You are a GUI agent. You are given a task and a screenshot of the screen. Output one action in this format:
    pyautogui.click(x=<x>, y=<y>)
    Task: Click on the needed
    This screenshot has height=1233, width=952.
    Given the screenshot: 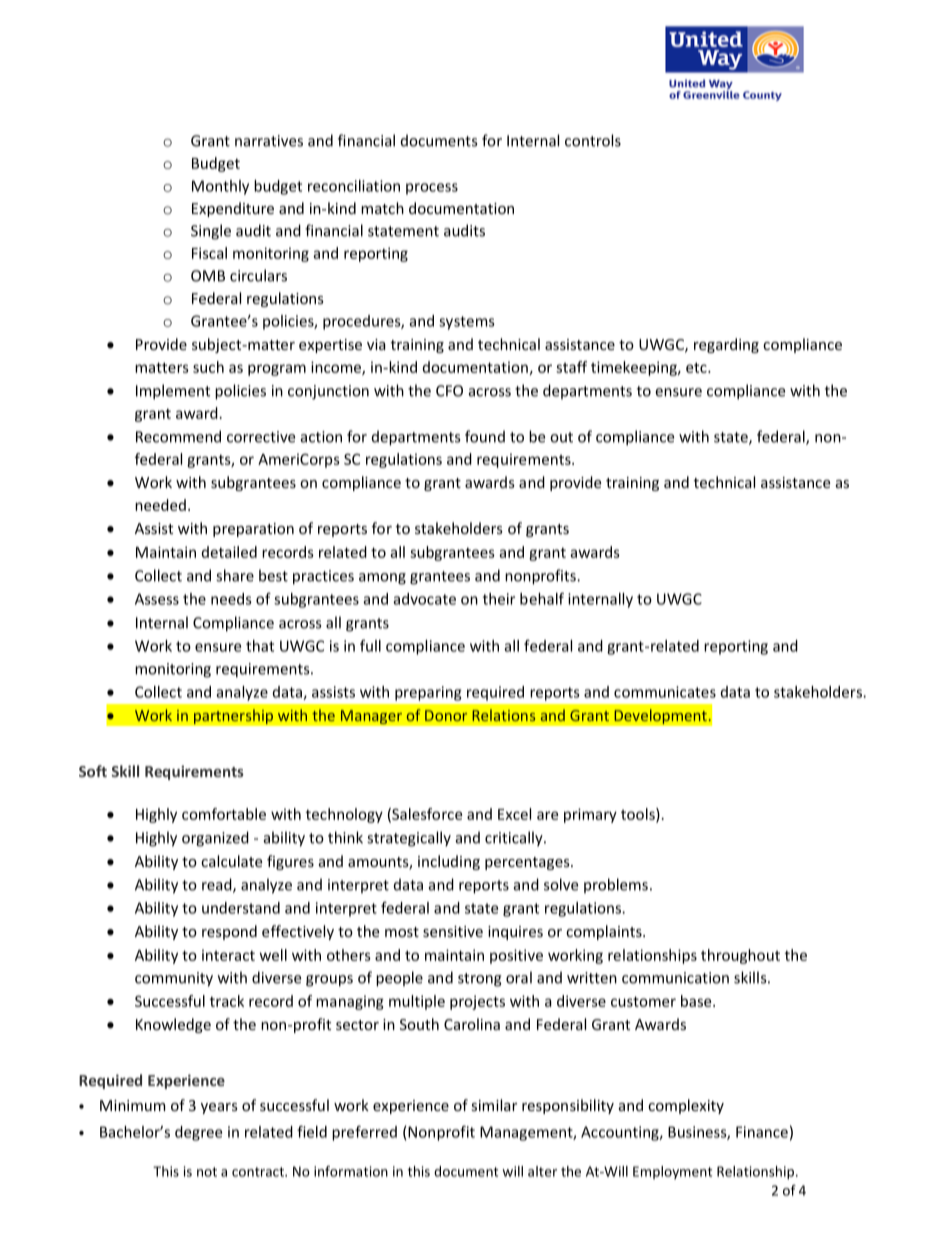 What is the action you would take?
    pyautogui.click(x=160, y=505)
